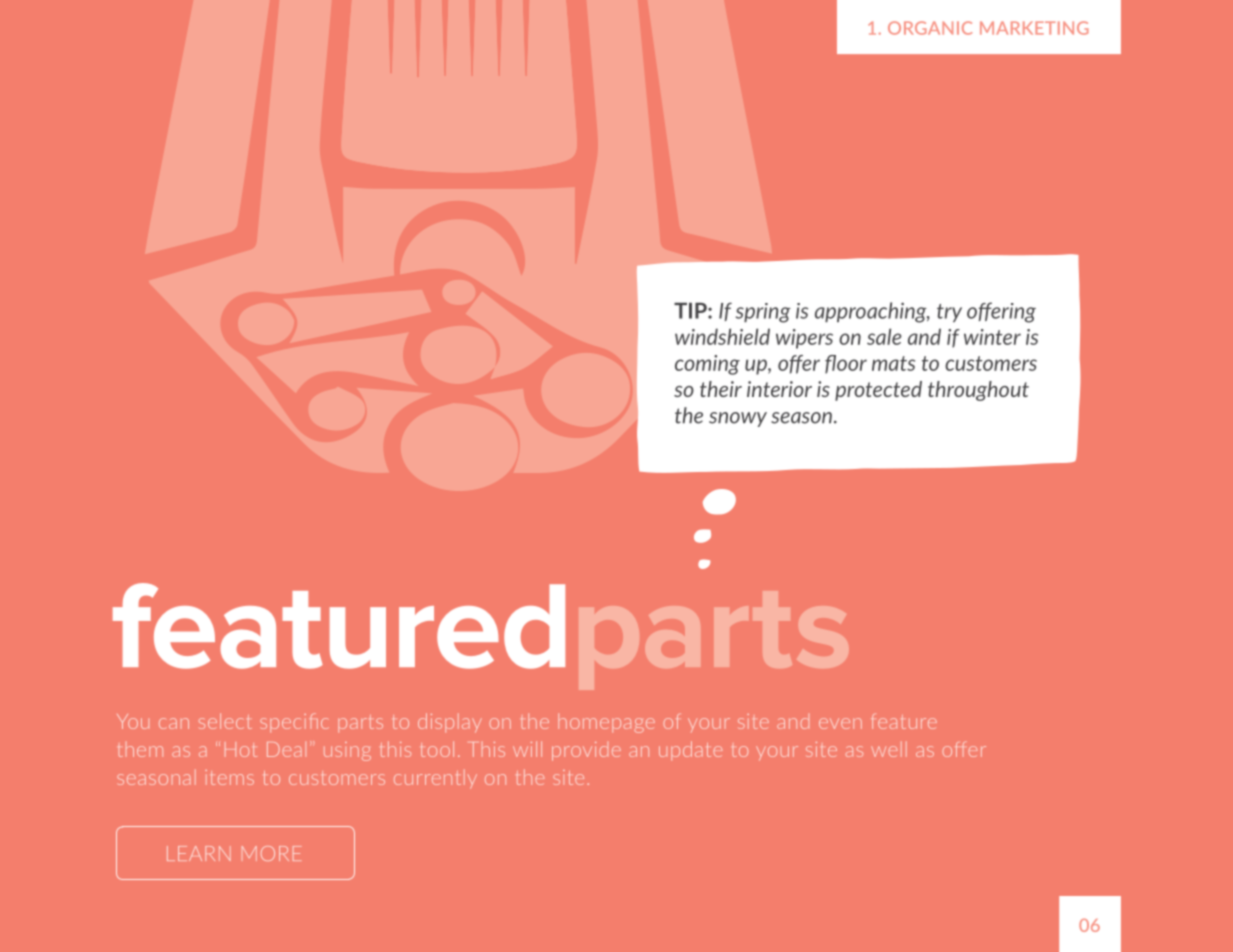 This screenshot has width=1233, height=952. What do you see at coordinates (889, 749) in the screenshot?
I see `well` at bounding box center [889, 749].
